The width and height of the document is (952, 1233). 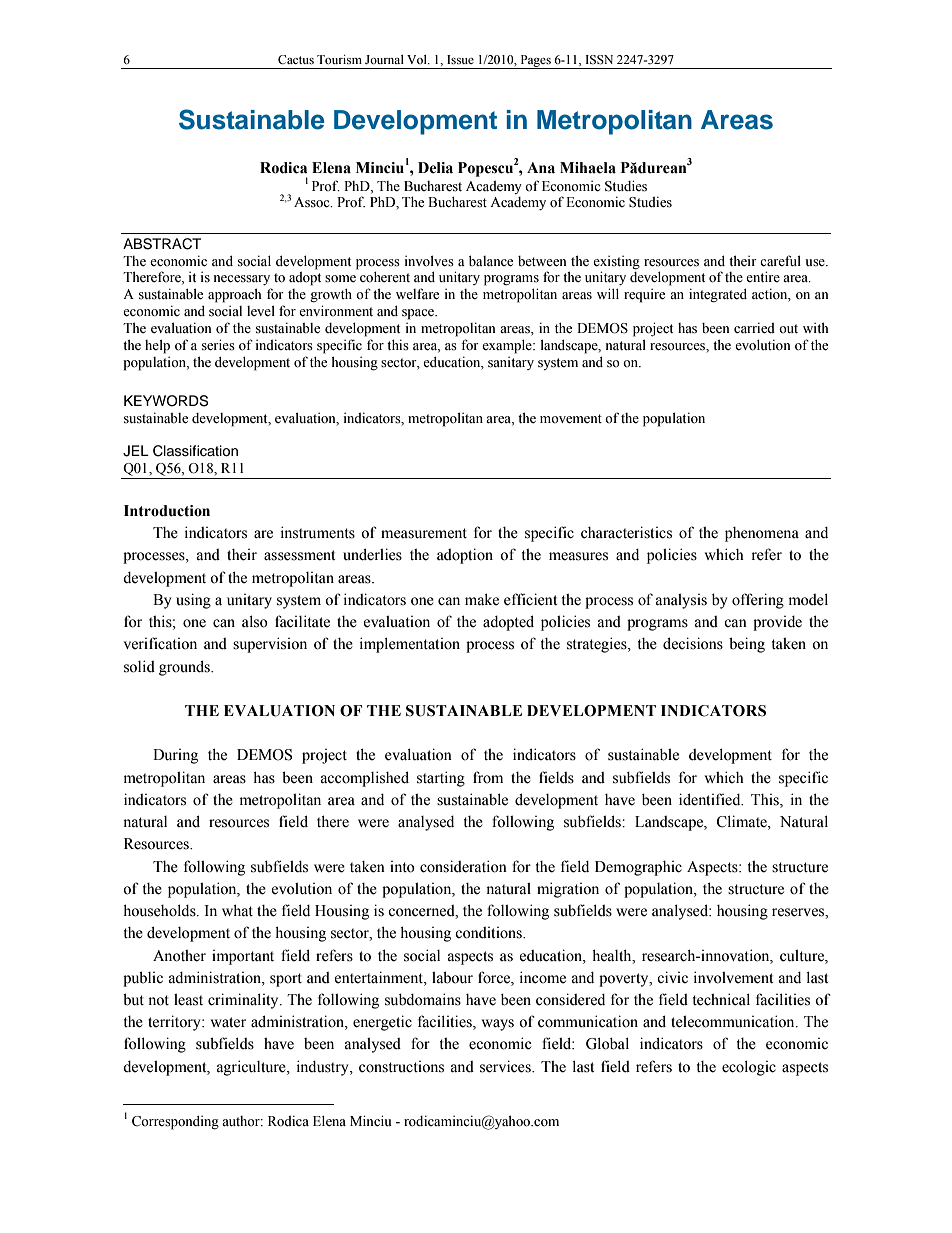 I want to click on Corresponding, so click(x=175, y=1122).
